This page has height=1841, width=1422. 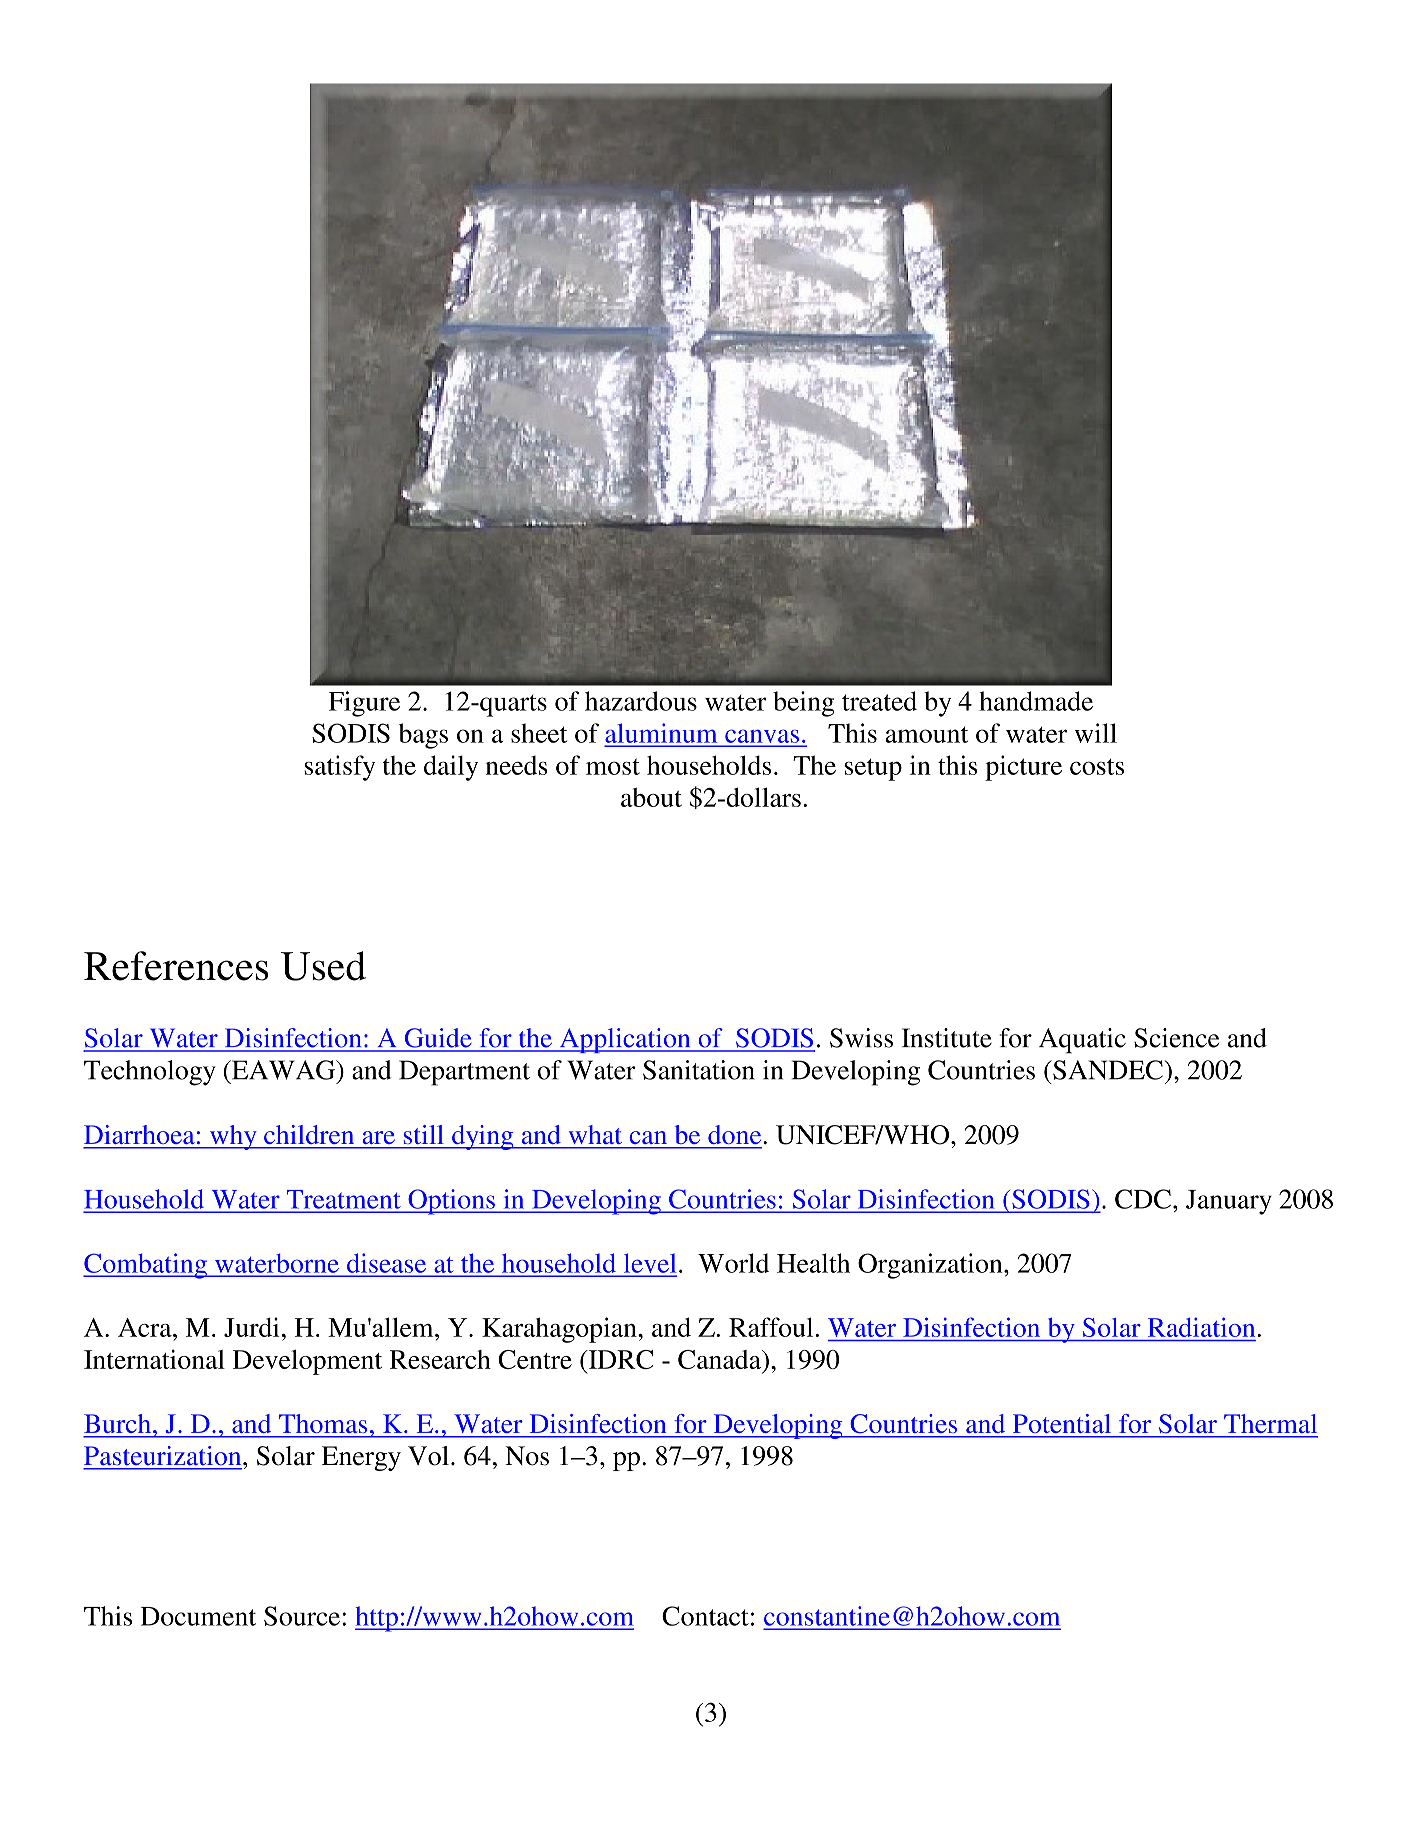 I want to click on Potential, so click(x=1061, y=1423).
